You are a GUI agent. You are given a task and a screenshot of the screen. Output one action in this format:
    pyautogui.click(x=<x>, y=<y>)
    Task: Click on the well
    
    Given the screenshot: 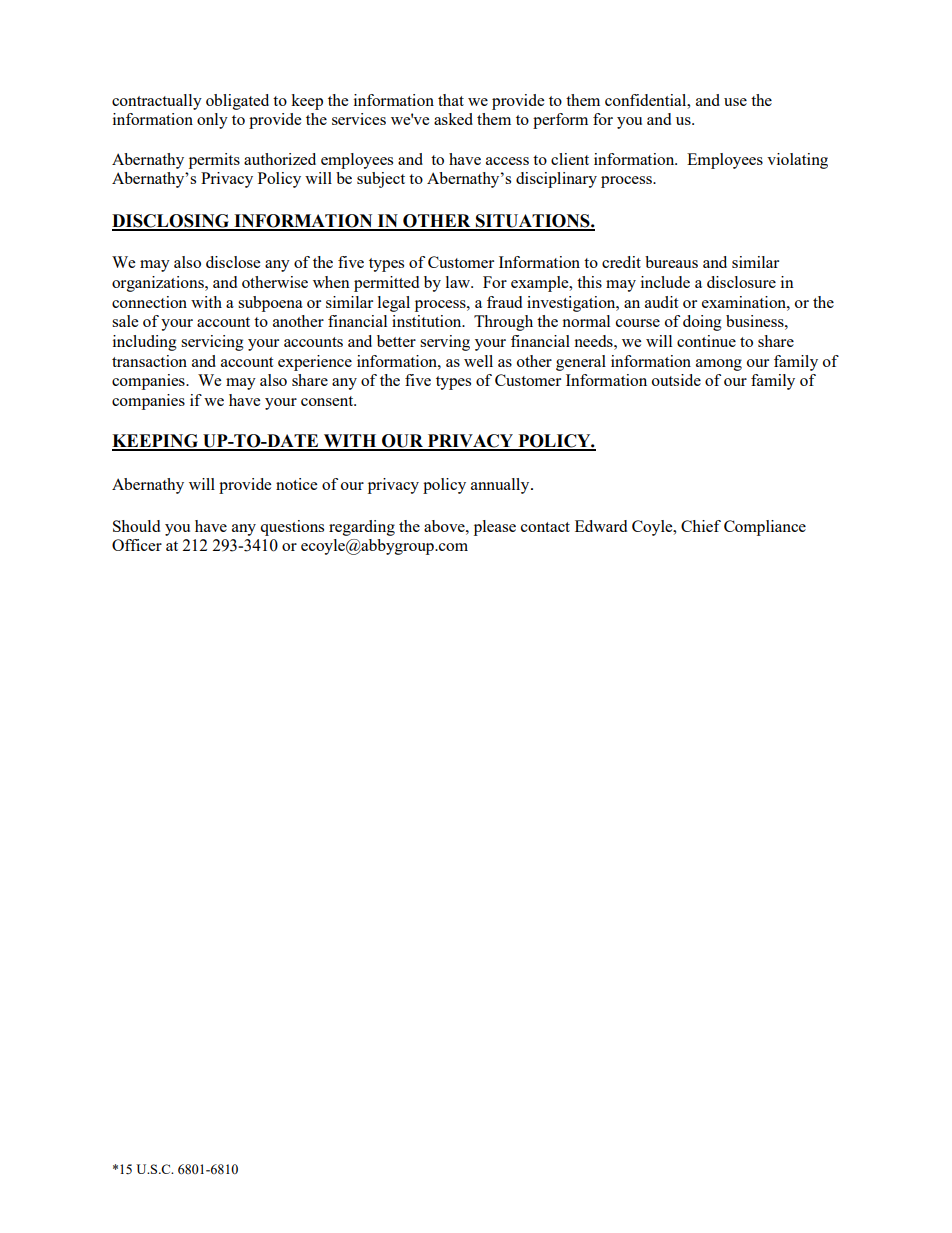 What is the action you would take?
    pyautogui.click(x=478, y=361)
